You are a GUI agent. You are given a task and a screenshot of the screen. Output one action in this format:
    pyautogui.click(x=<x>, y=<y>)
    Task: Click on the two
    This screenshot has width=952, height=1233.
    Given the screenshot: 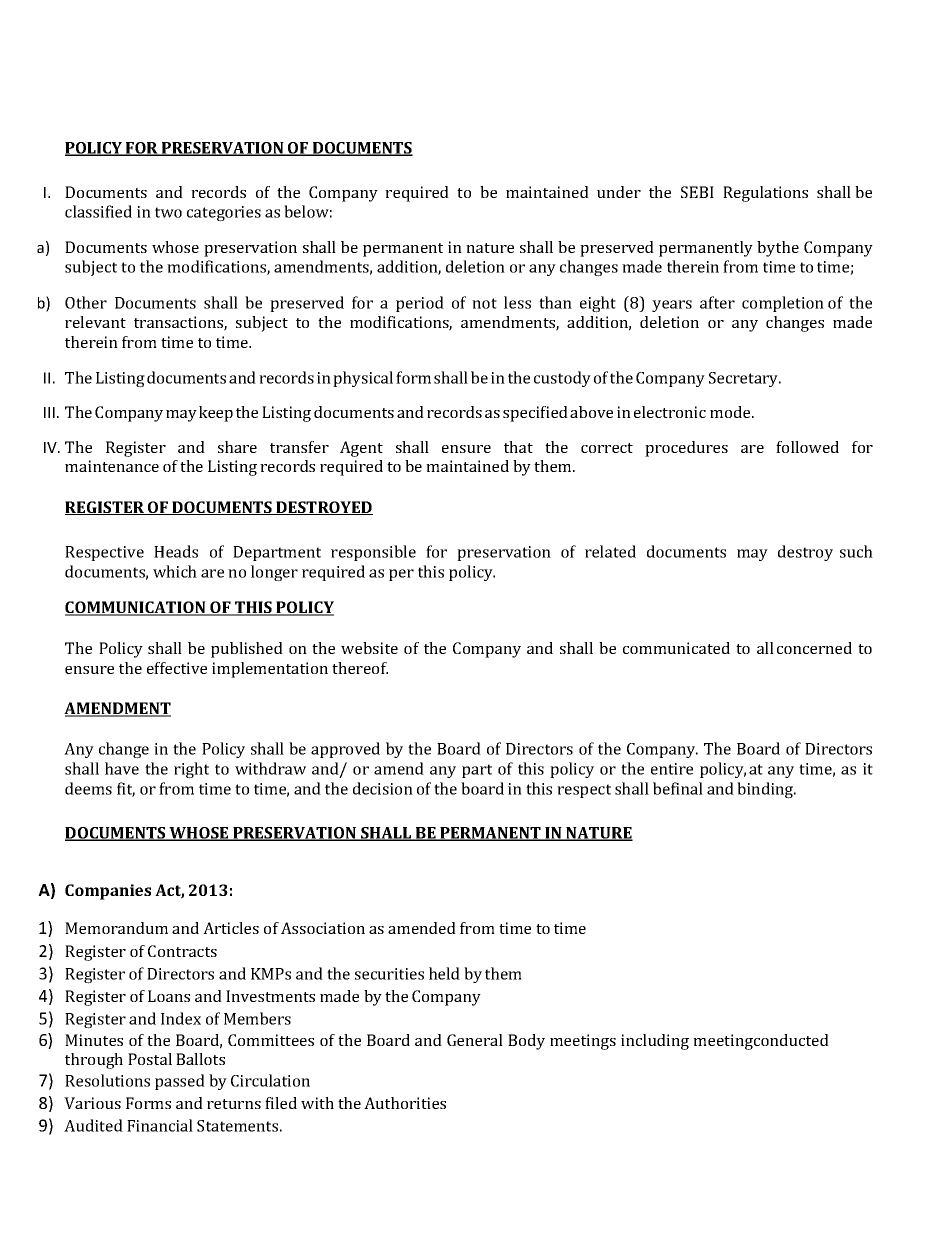 What is the action you would take?
    pyautogui.click(x=168, y=212)
